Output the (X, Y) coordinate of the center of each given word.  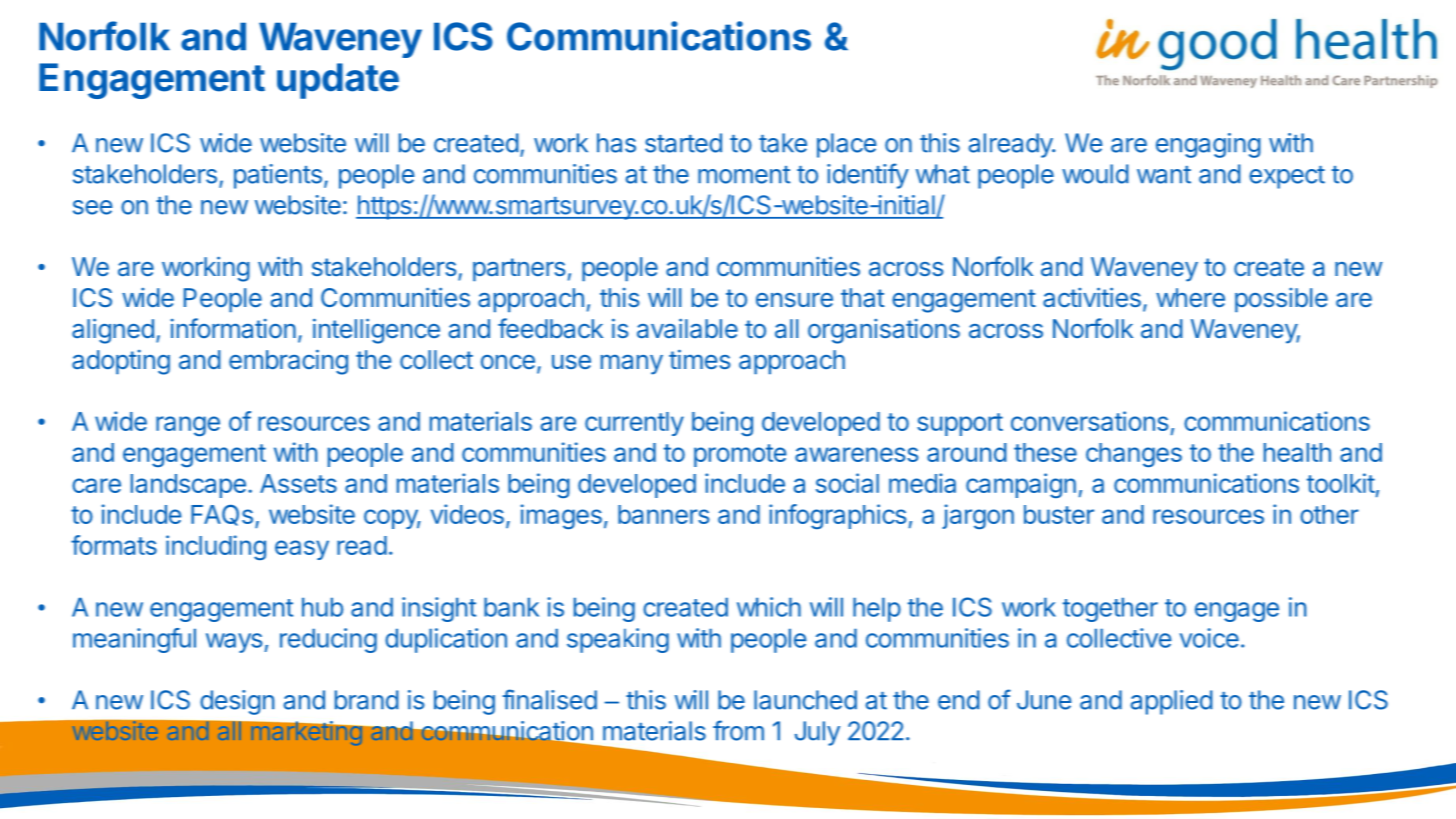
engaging (1208, 145)
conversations (1090, 421)
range (188, 426)
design (237, 702)
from (738, 730)
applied (1172, 702)
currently (634, 424)
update (338, 81)
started (683, 143)
